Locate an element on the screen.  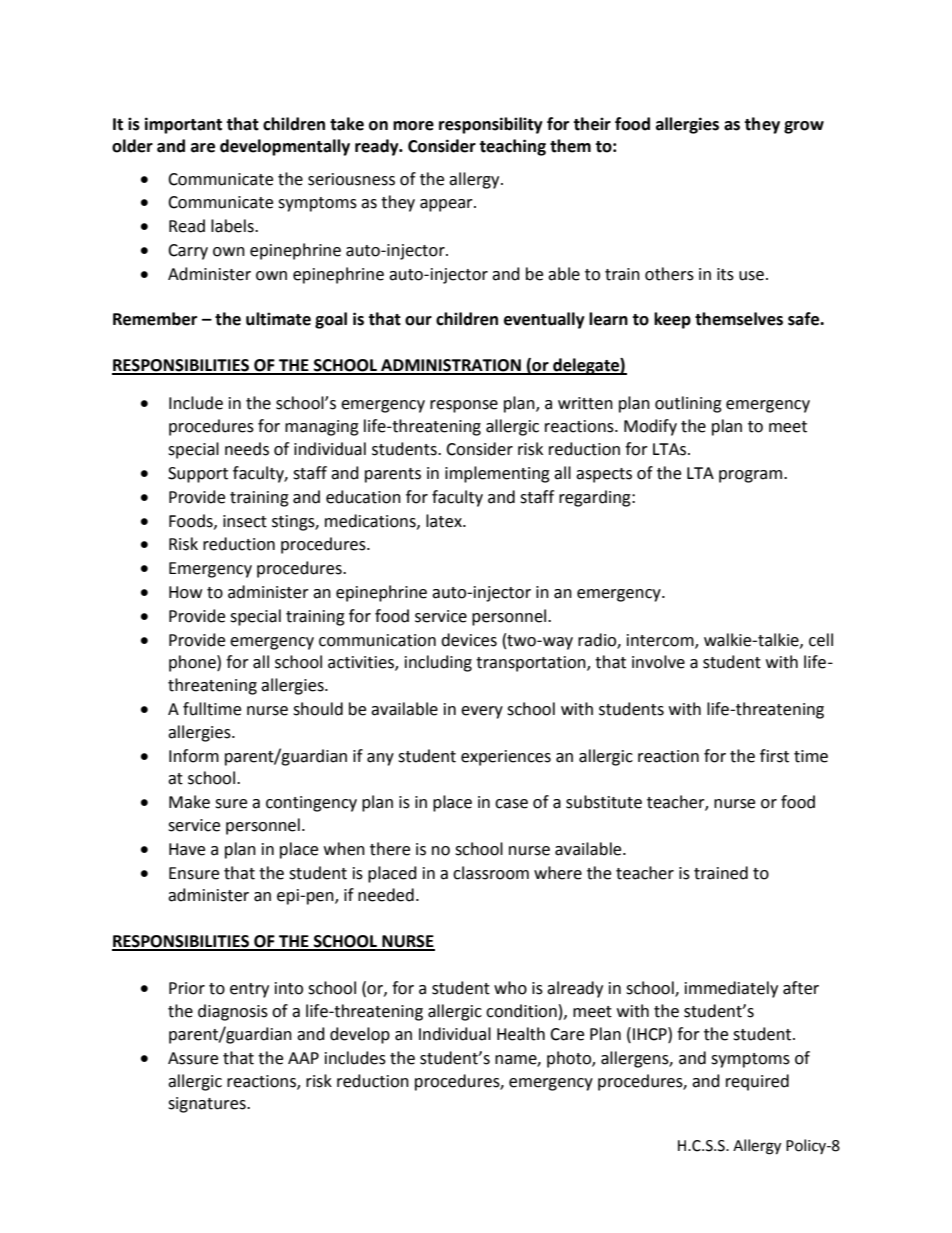
first is located at coordinates (774, 756).
